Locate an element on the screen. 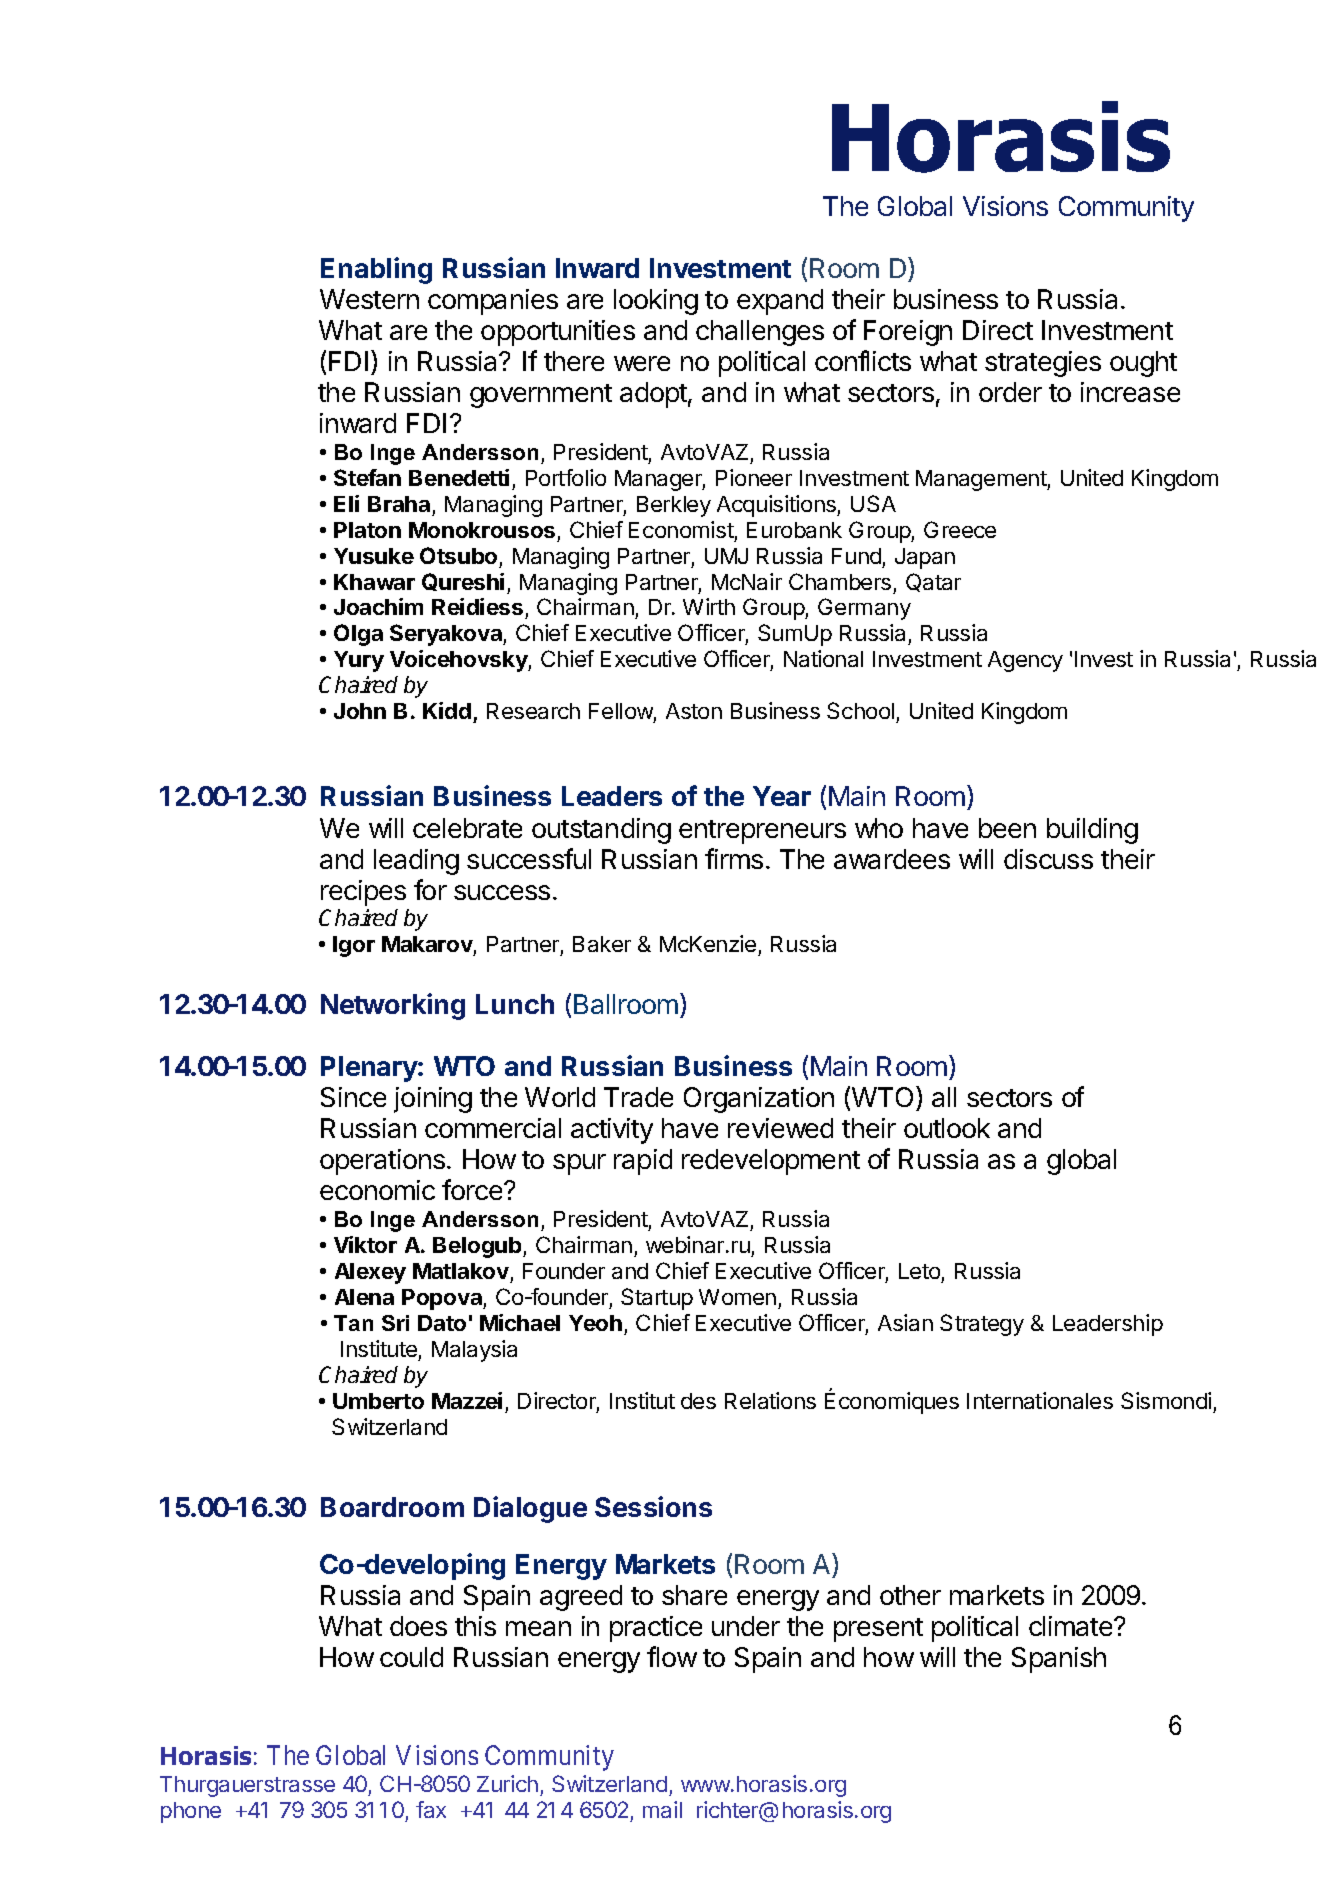 This screenshot has height=1897, width=1342. Since is located at coordinates (353, 1097).
